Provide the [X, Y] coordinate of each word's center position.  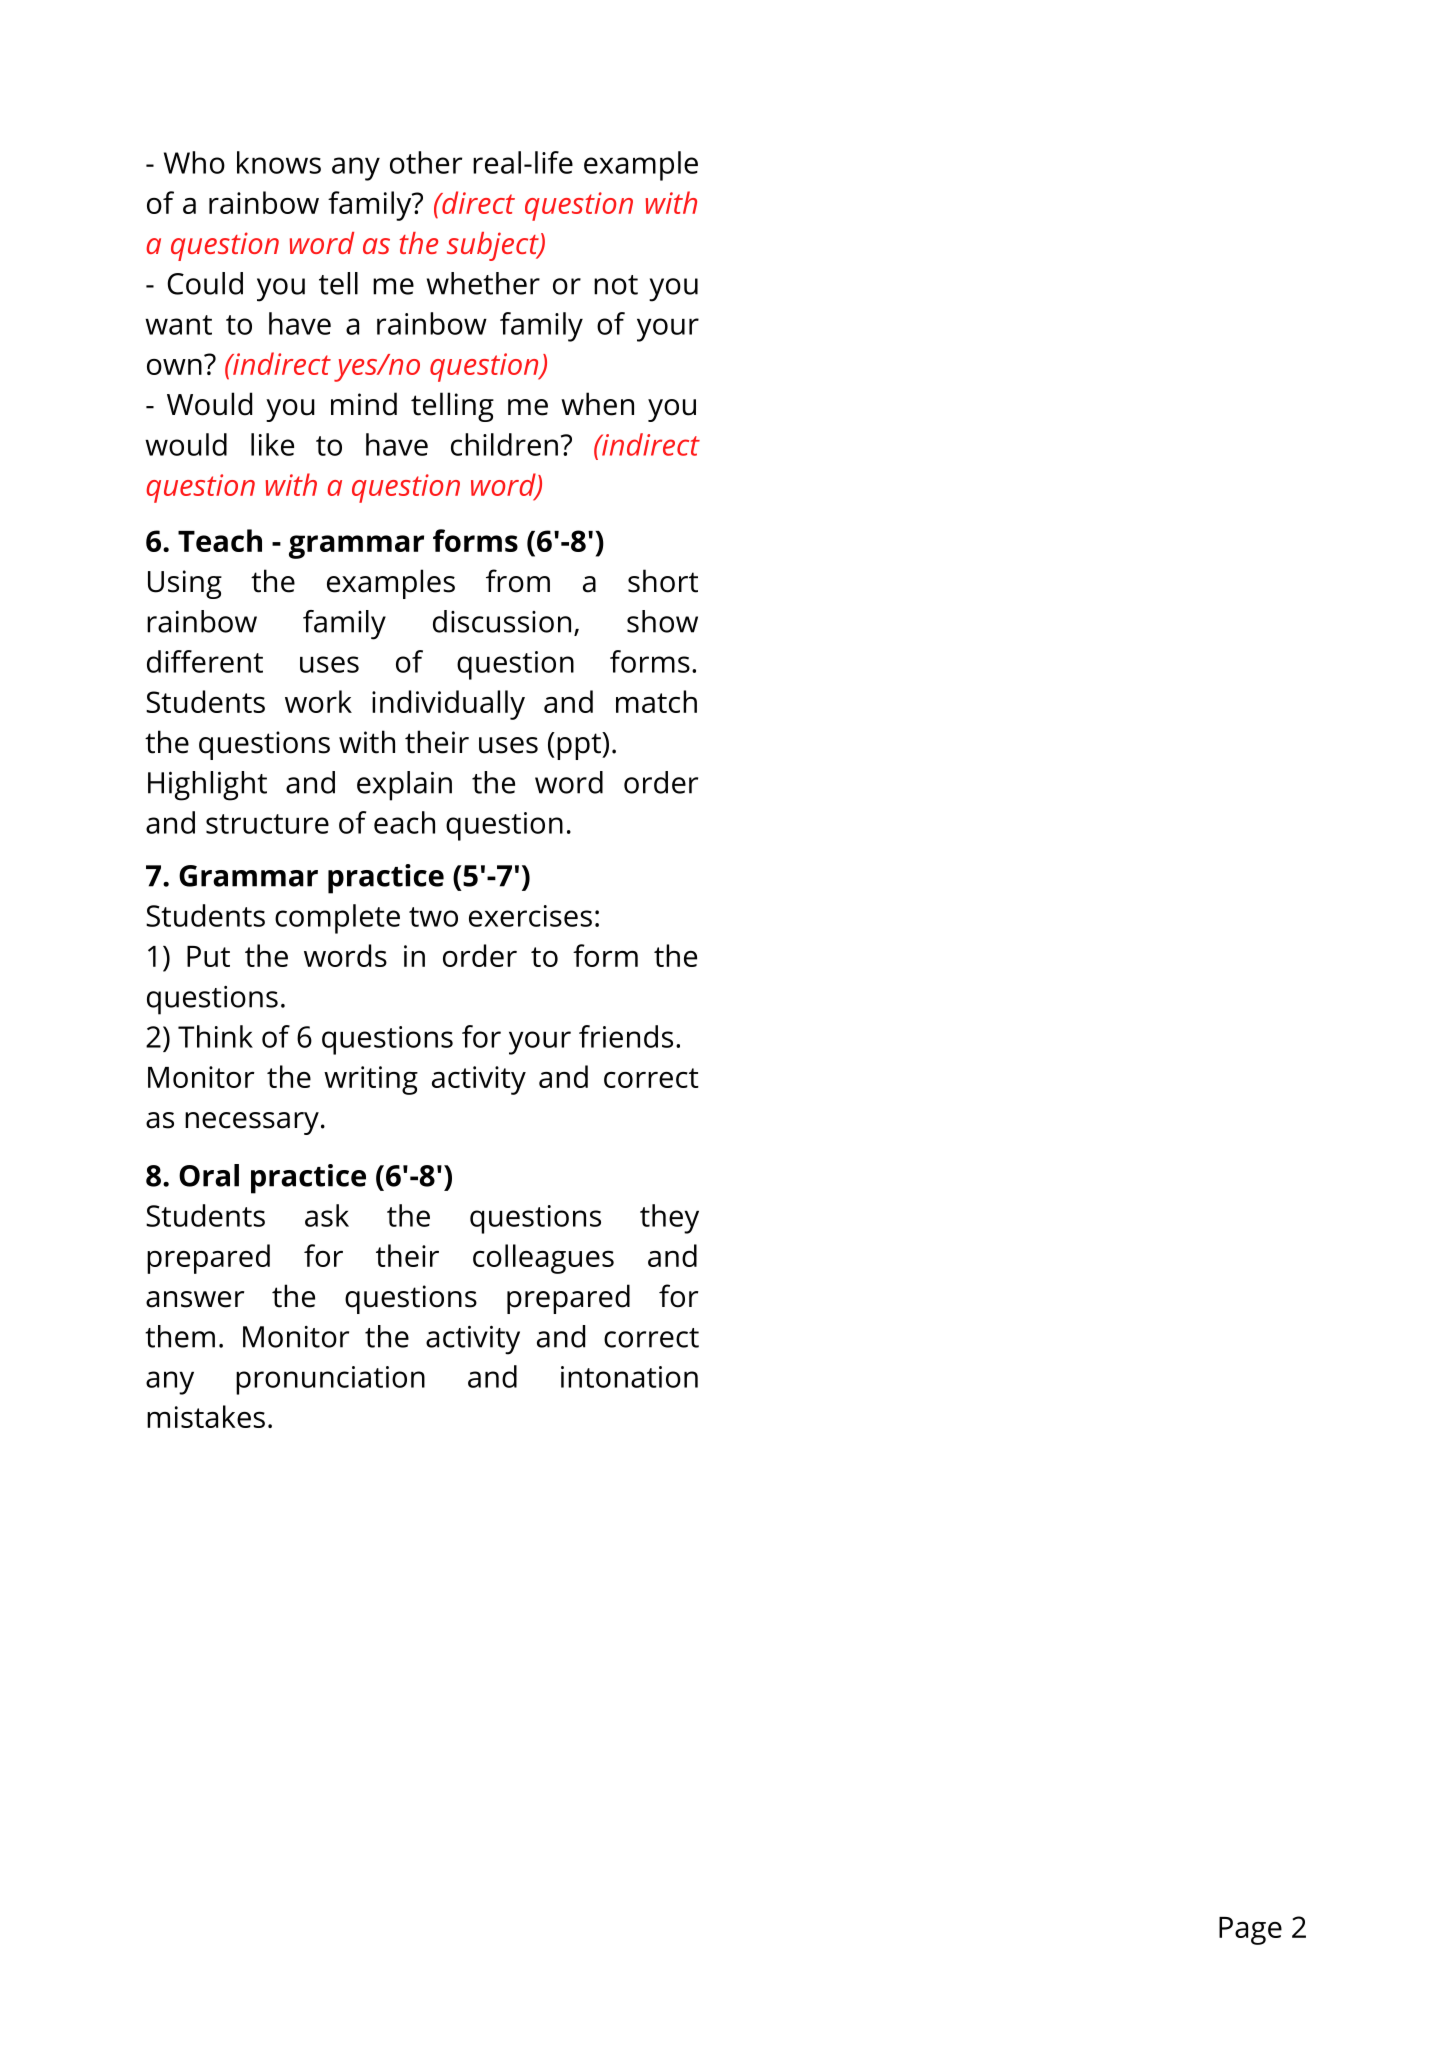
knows [279, 162]
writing [371, 1080]
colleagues [543, 1259]
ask [327, 1215]
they [669, 1219]
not [616, 285]
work [318, 701]
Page [1250, 1931]
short [663, 581]
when [597, 404]
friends [626, 1036]
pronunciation [330, 1380]
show [662, 621]
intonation [629, 1377]
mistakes [206, 1416]
